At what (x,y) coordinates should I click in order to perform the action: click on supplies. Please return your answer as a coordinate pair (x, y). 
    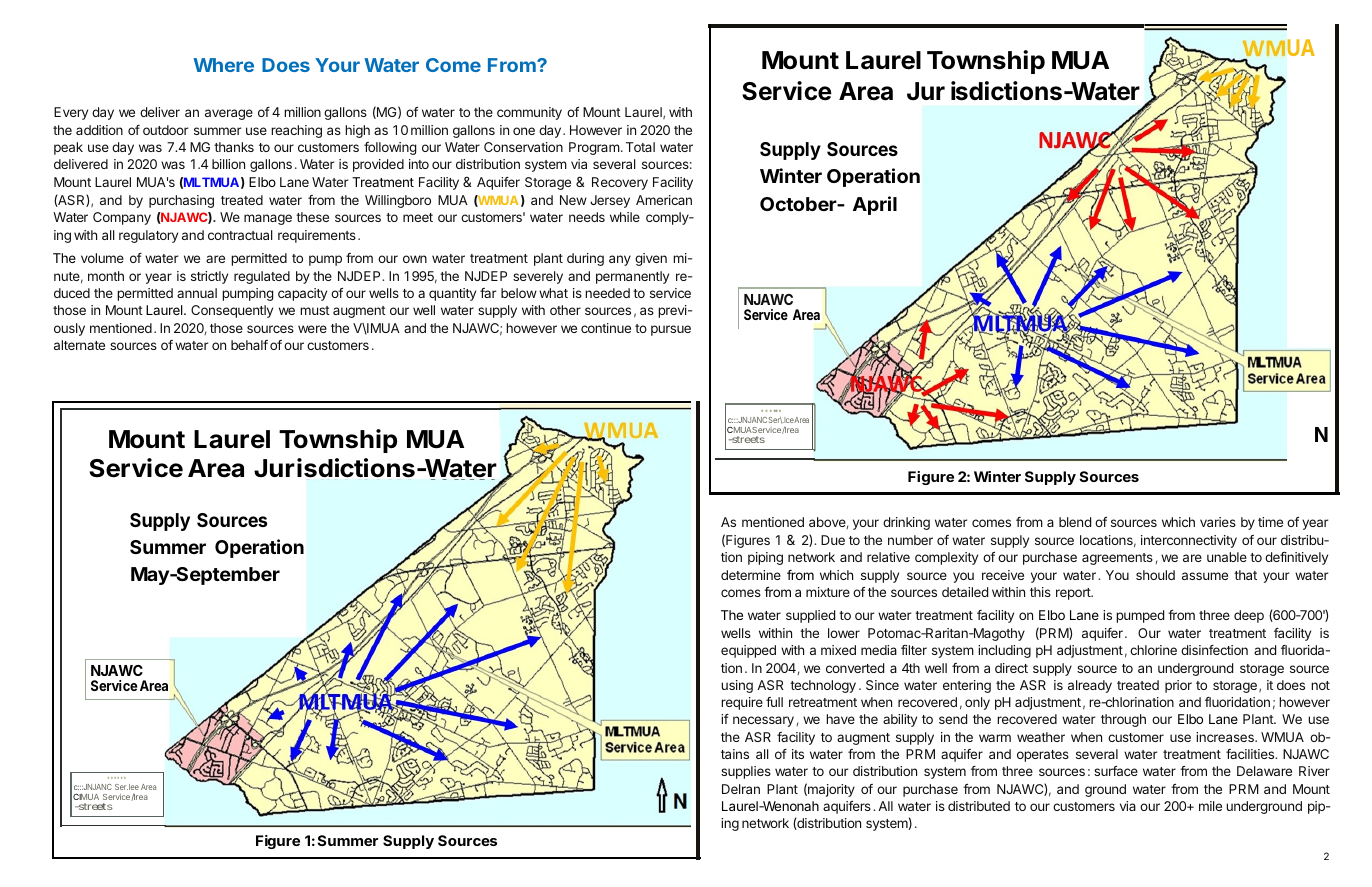
    Looking at the image, I should click on (746, 772).
